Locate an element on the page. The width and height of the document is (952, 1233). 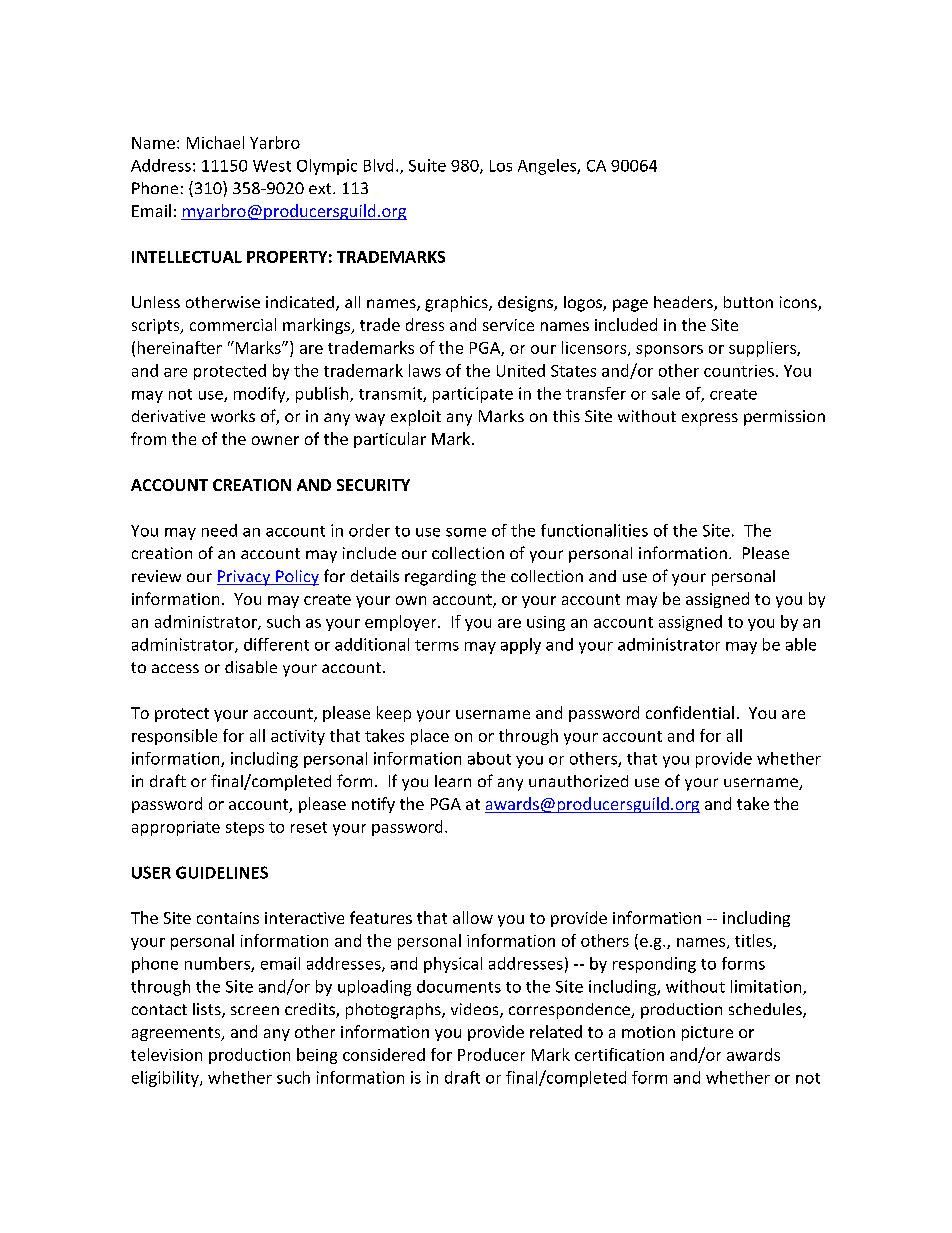
Michael is located at coordinates (215, 142).
